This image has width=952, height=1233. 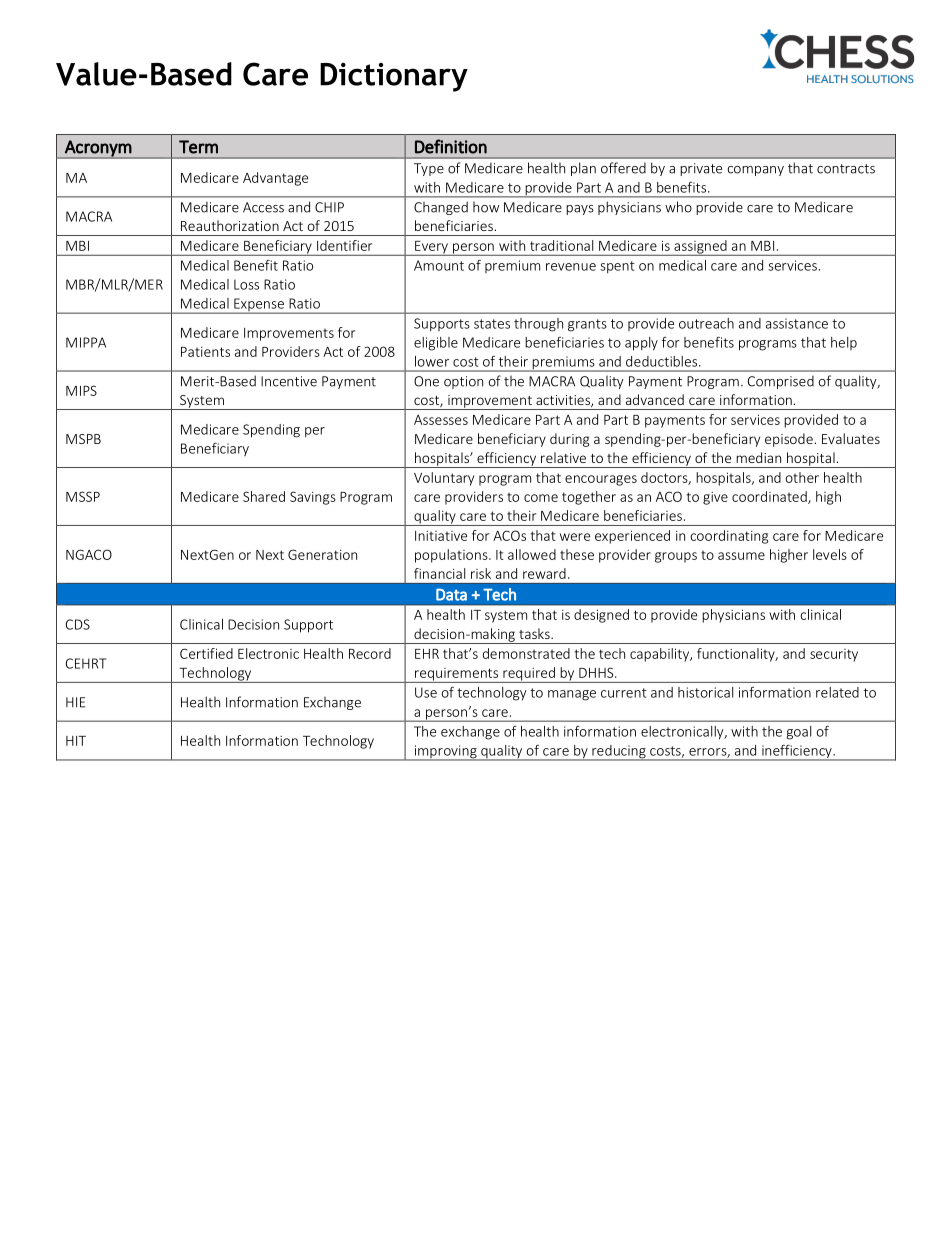 What do you see at coordinates (81, 390) in the image?
I see `MIPS` at bounding box center [81, 390].
